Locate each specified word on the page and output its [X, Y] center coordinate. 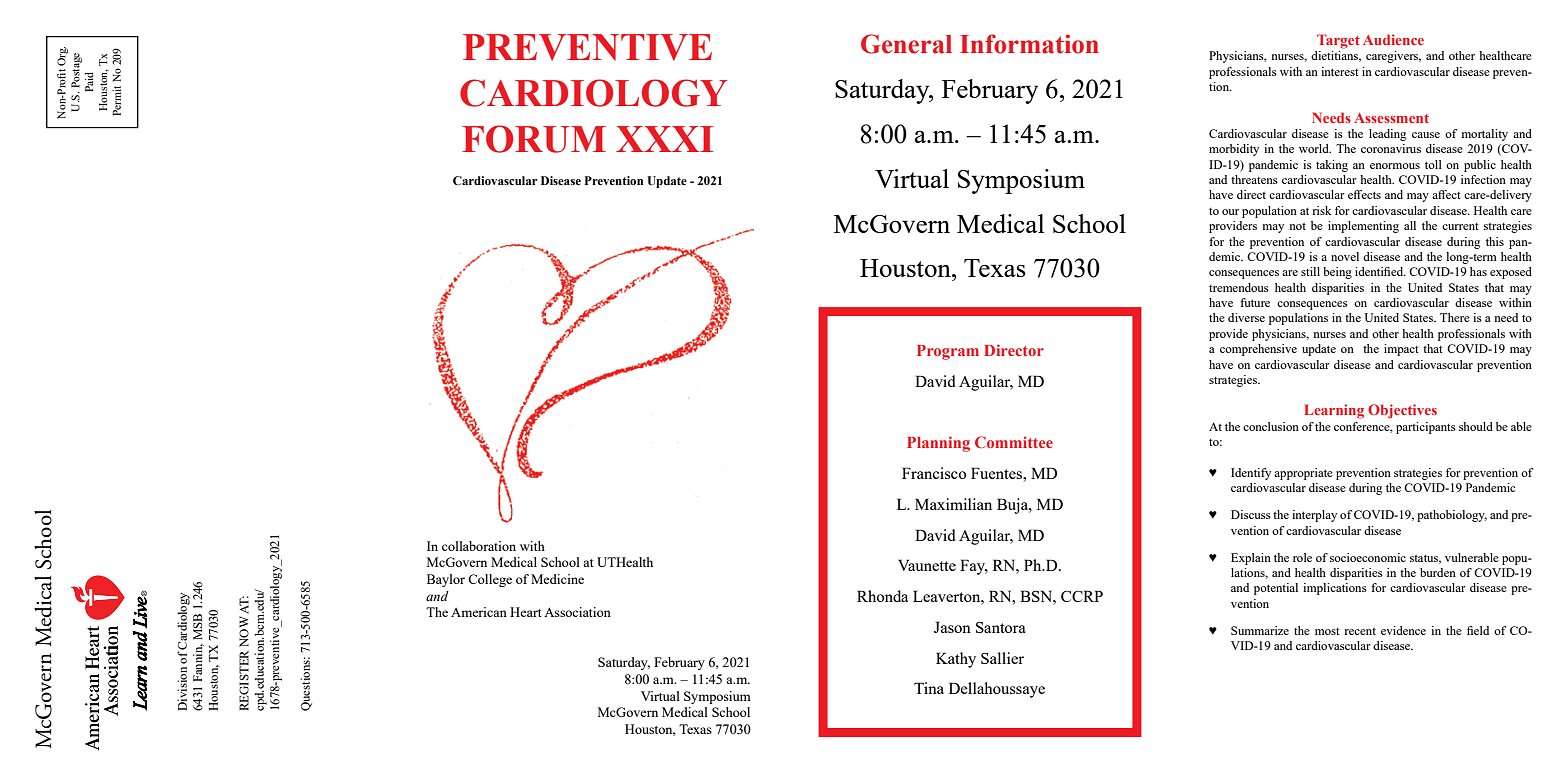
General [906, 44]
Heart [525, 612]
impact [1401, 350]
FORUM [534, 139]
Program [948, 352]
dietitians [1336, 56]
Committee [1014, 442]
